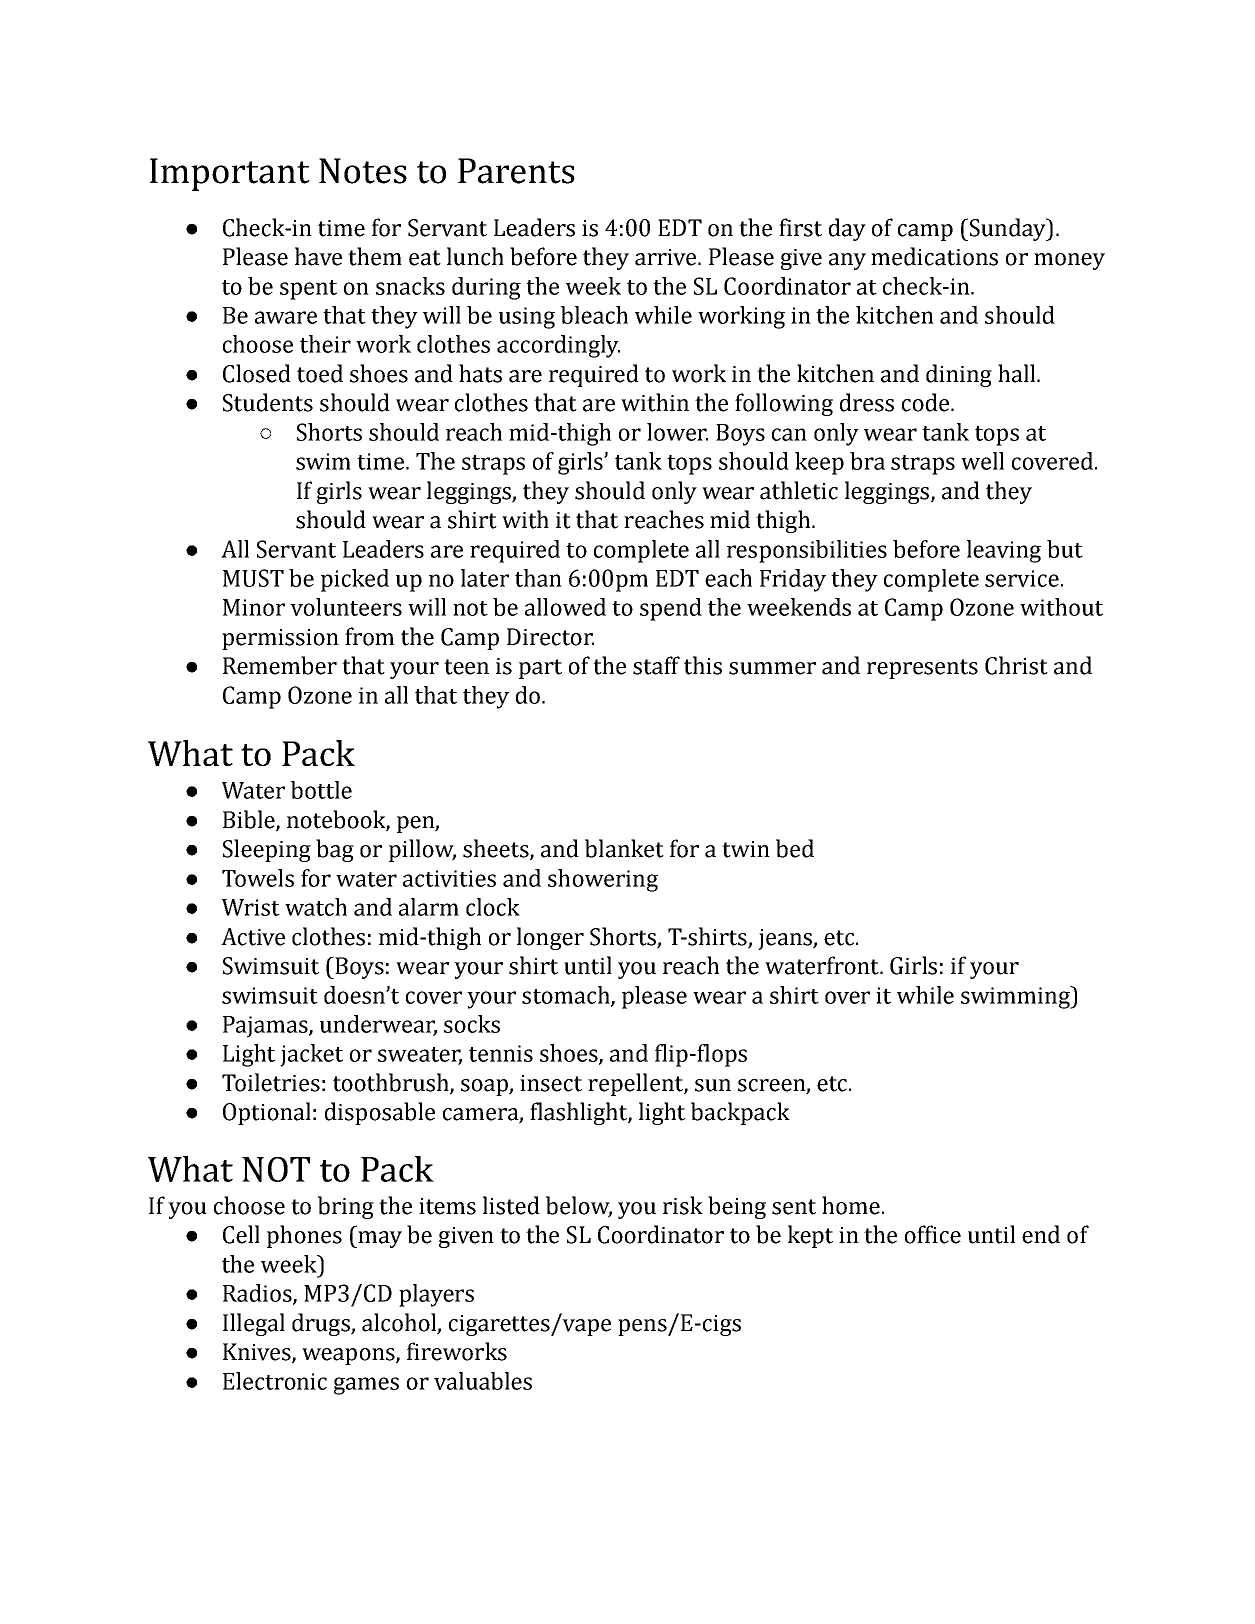 The image size is (1255, 1624). What do you see at coordinates (603, 880) in the screenshot?
I see `showering` at bounding box center [603, 880].
